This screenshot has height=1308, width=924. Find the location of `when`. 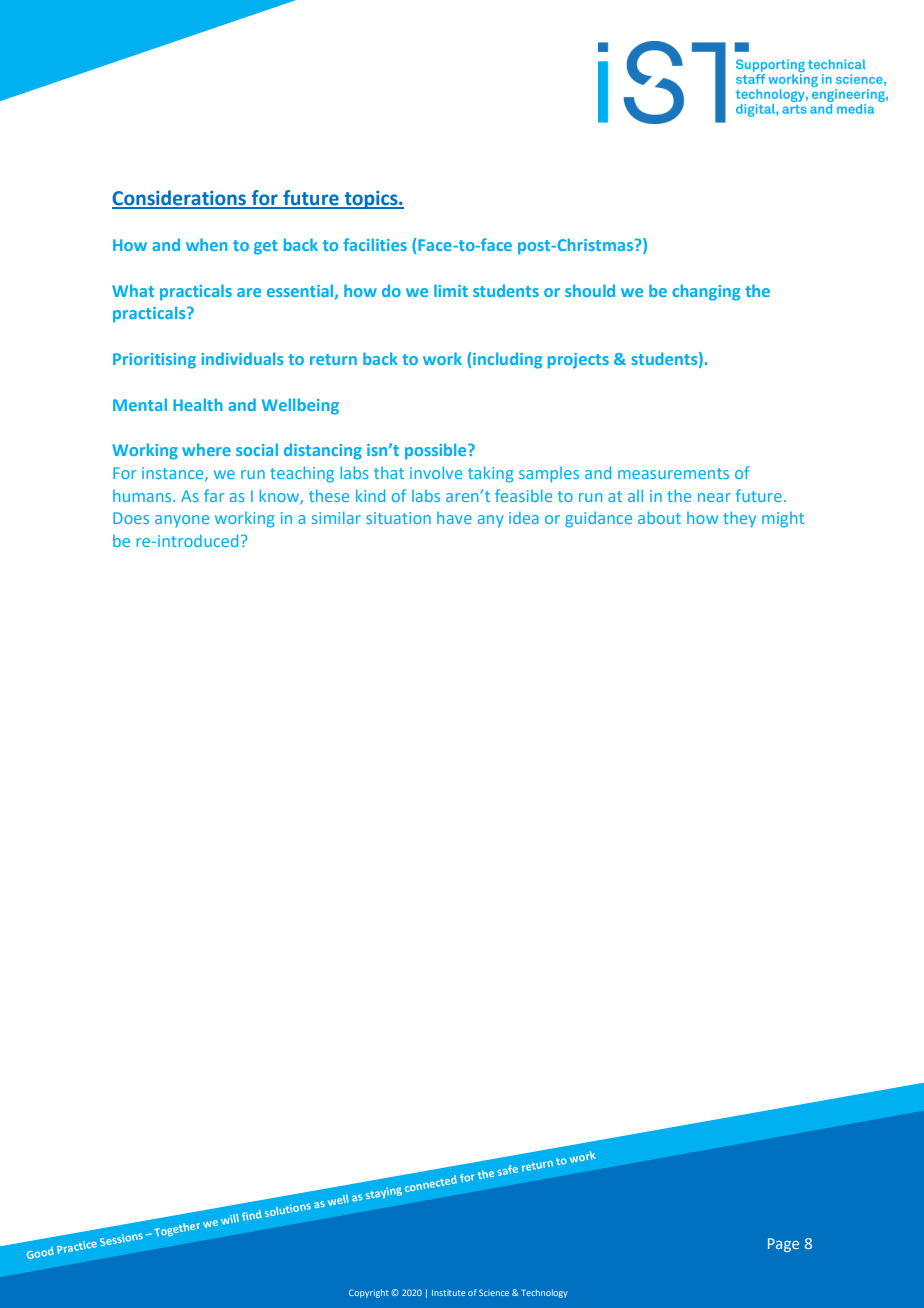

when is located at coordinates (207, 244).
